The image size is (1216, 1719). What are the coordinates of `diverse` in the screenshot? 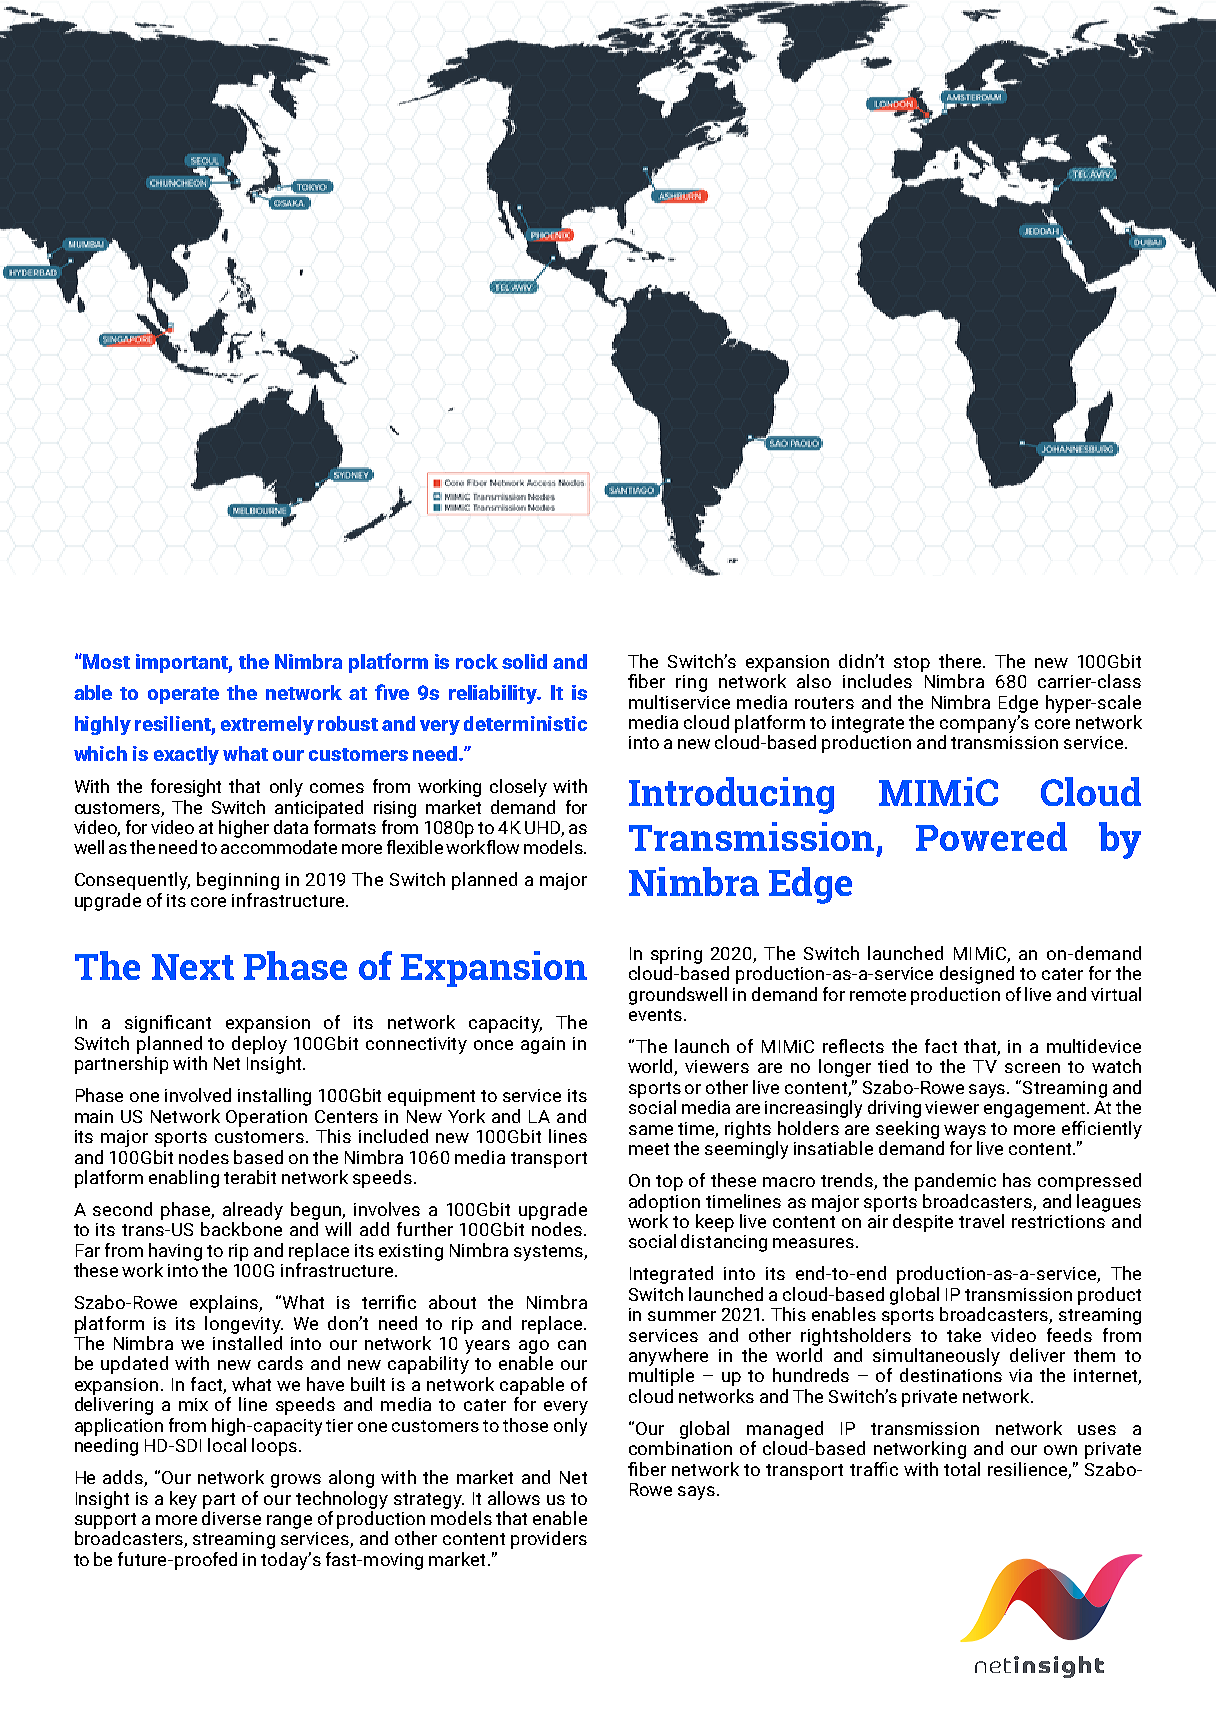 It's located at (231, 1516).
